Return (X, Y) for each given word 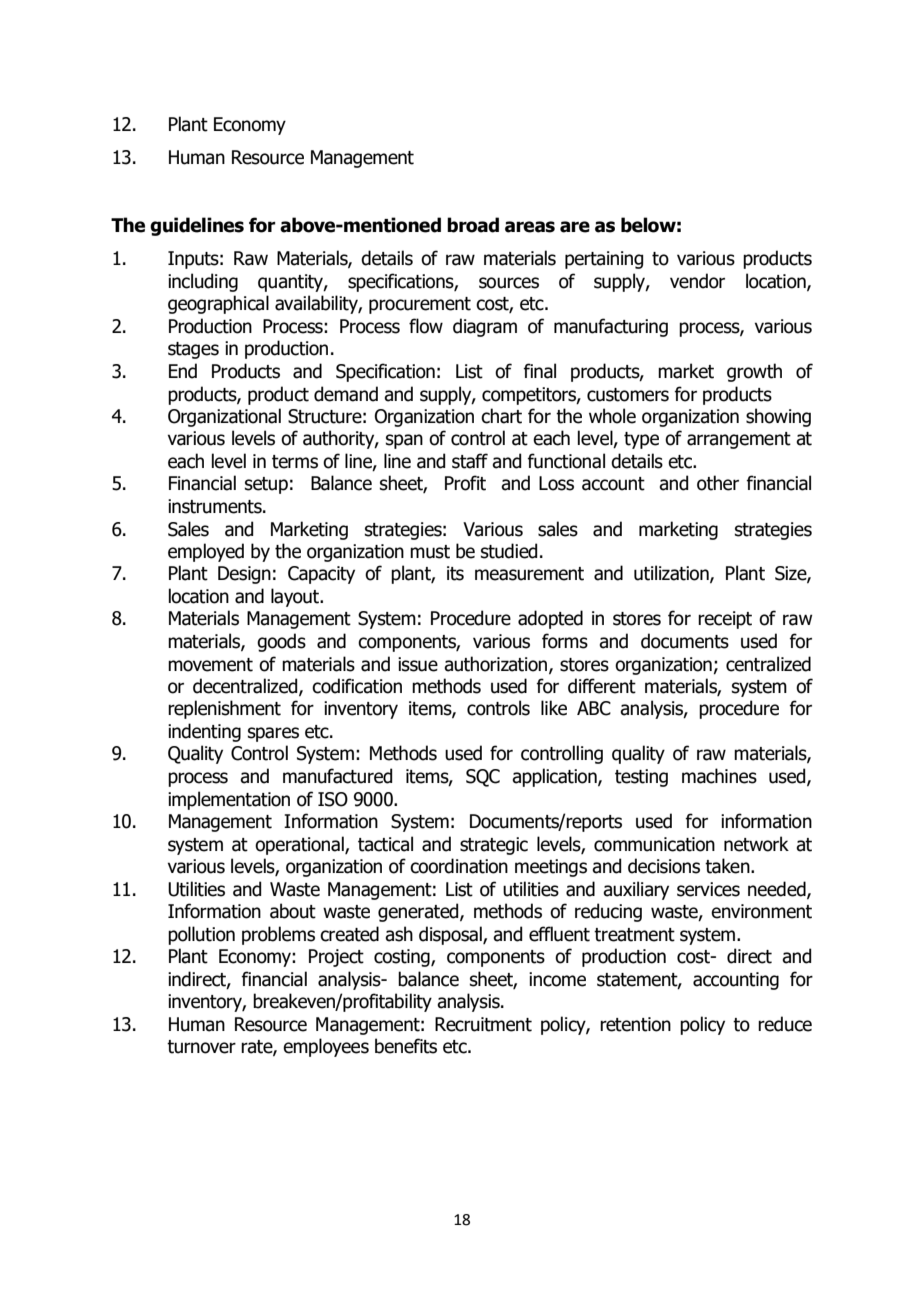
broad (473, 225)
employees (326, 1047)
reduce (785, 1024)
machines (719, 776)
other (718, 483)
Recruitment (483, 1024)
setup (266, 485)
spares (273, 734)
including (203, 282)
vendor (697, 281)
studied (509, 551)
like (554, 708)
